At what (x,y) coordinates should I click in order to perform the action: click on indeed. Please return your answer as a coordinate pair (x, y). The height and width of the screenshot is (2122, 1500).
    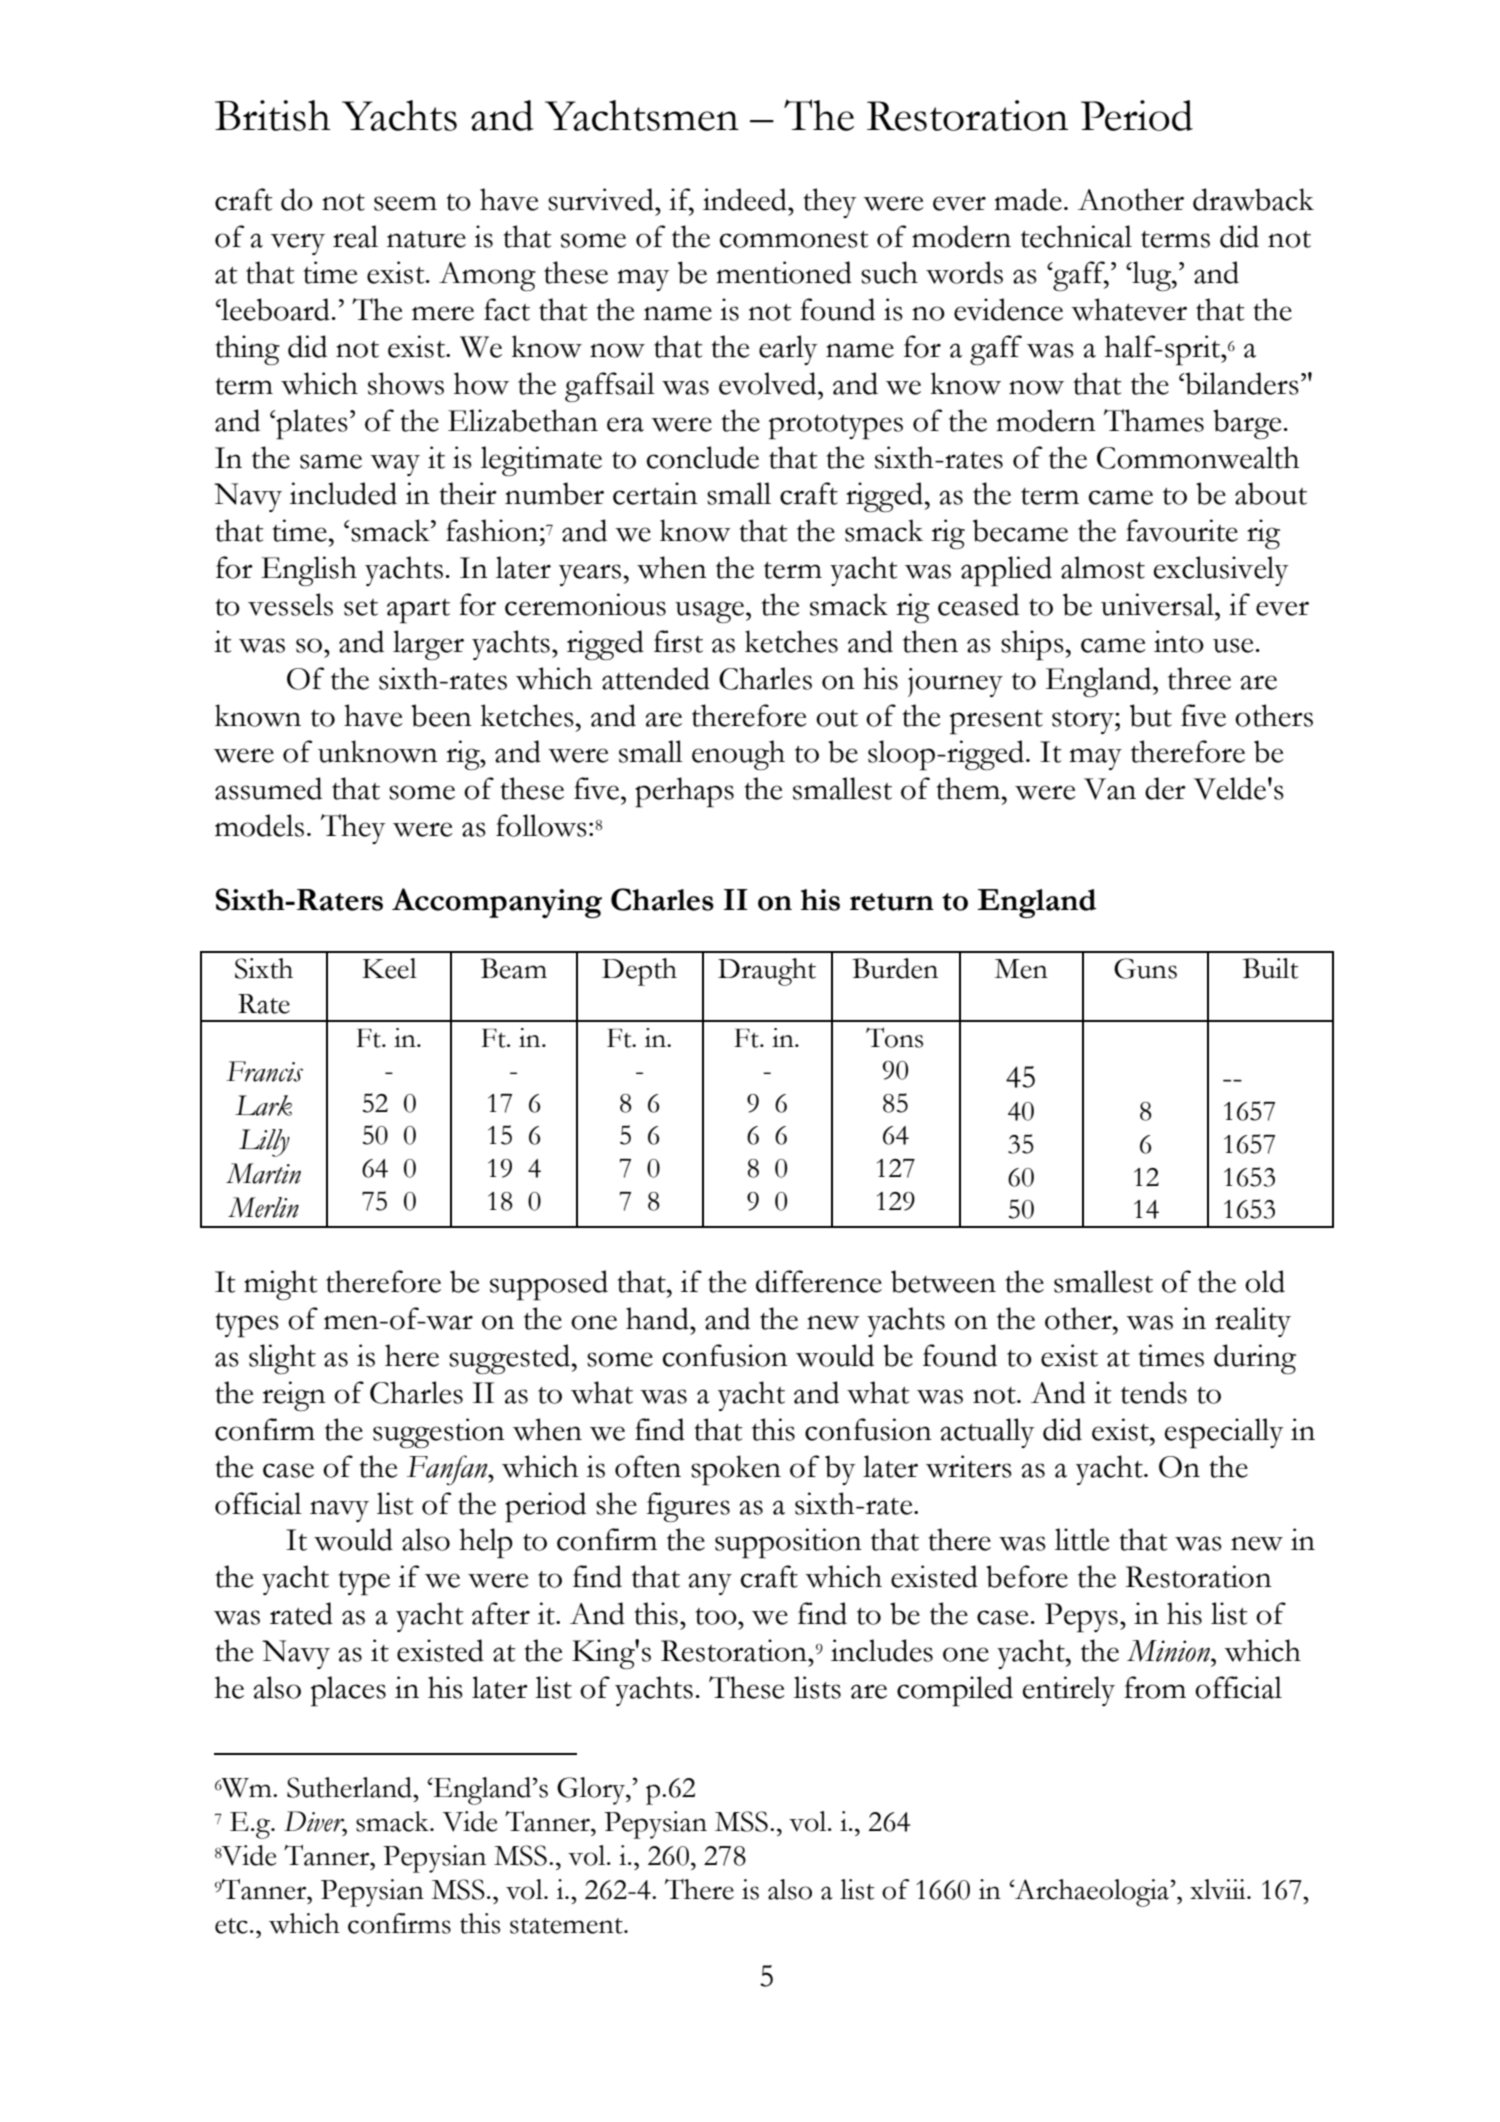
    Looking at the image, I should click on (746, 199).
